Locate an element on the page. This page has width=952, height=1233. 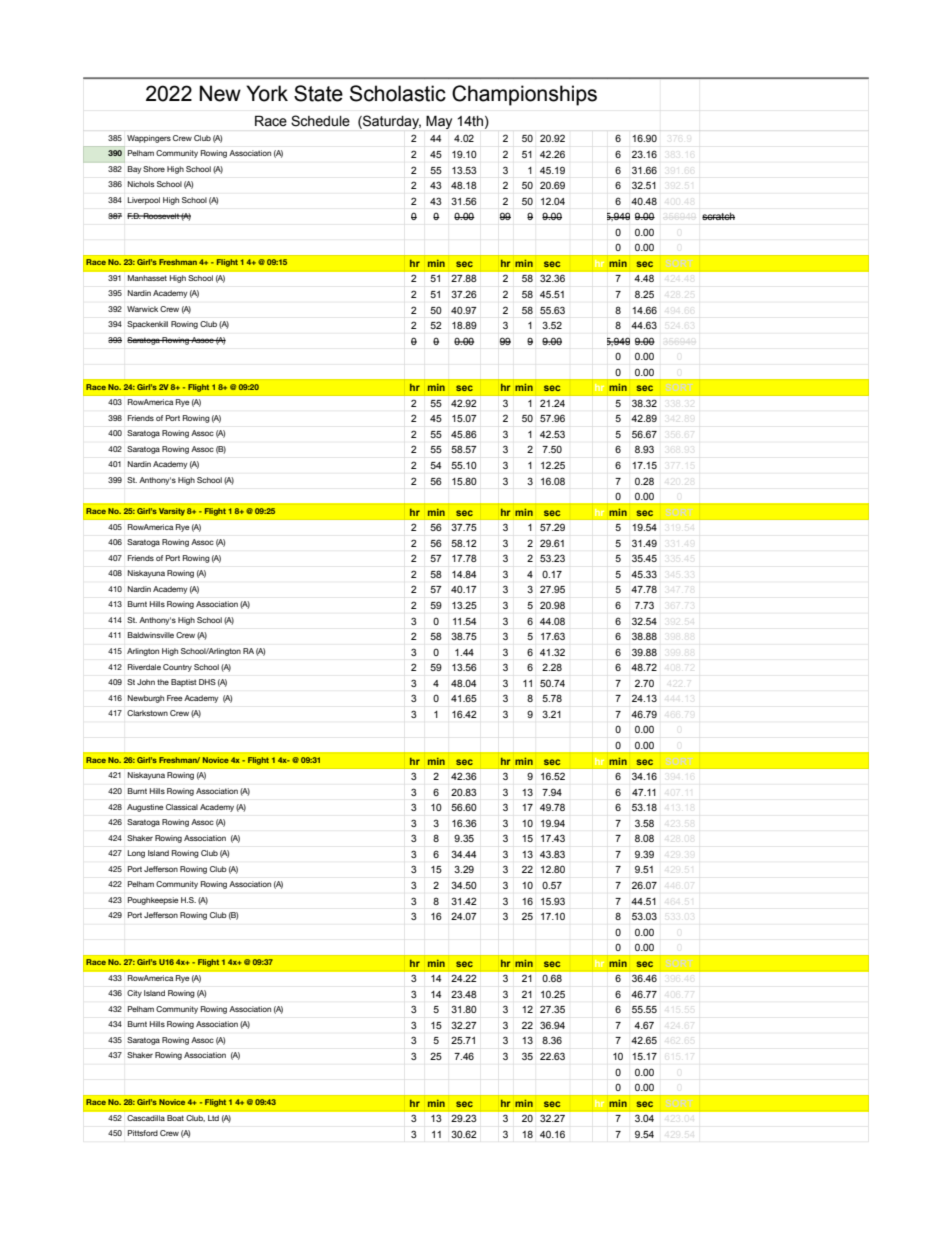
Schedule is located at coordinates (320, 121).
